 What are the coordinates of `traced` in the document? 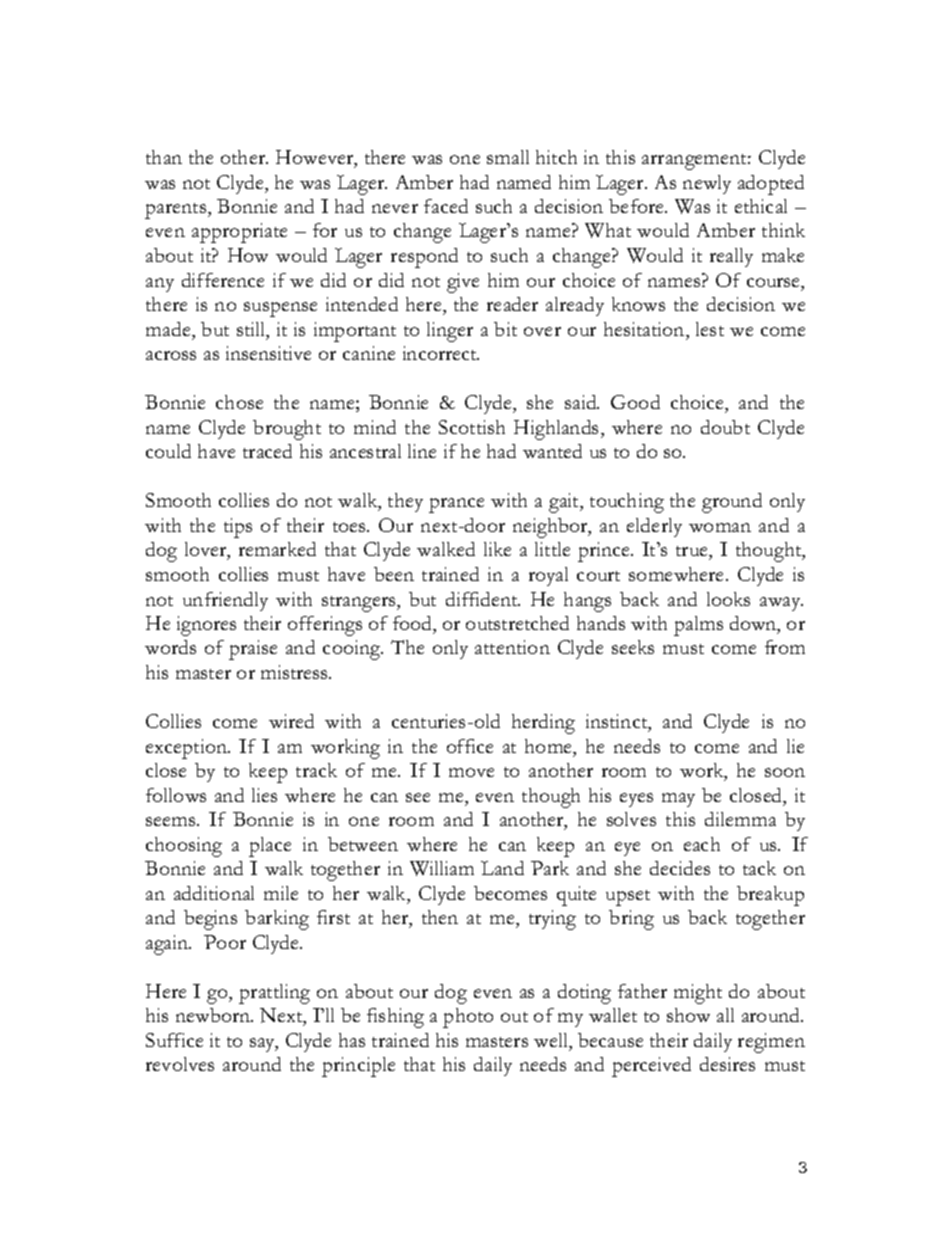 It's located at (267, 451).
